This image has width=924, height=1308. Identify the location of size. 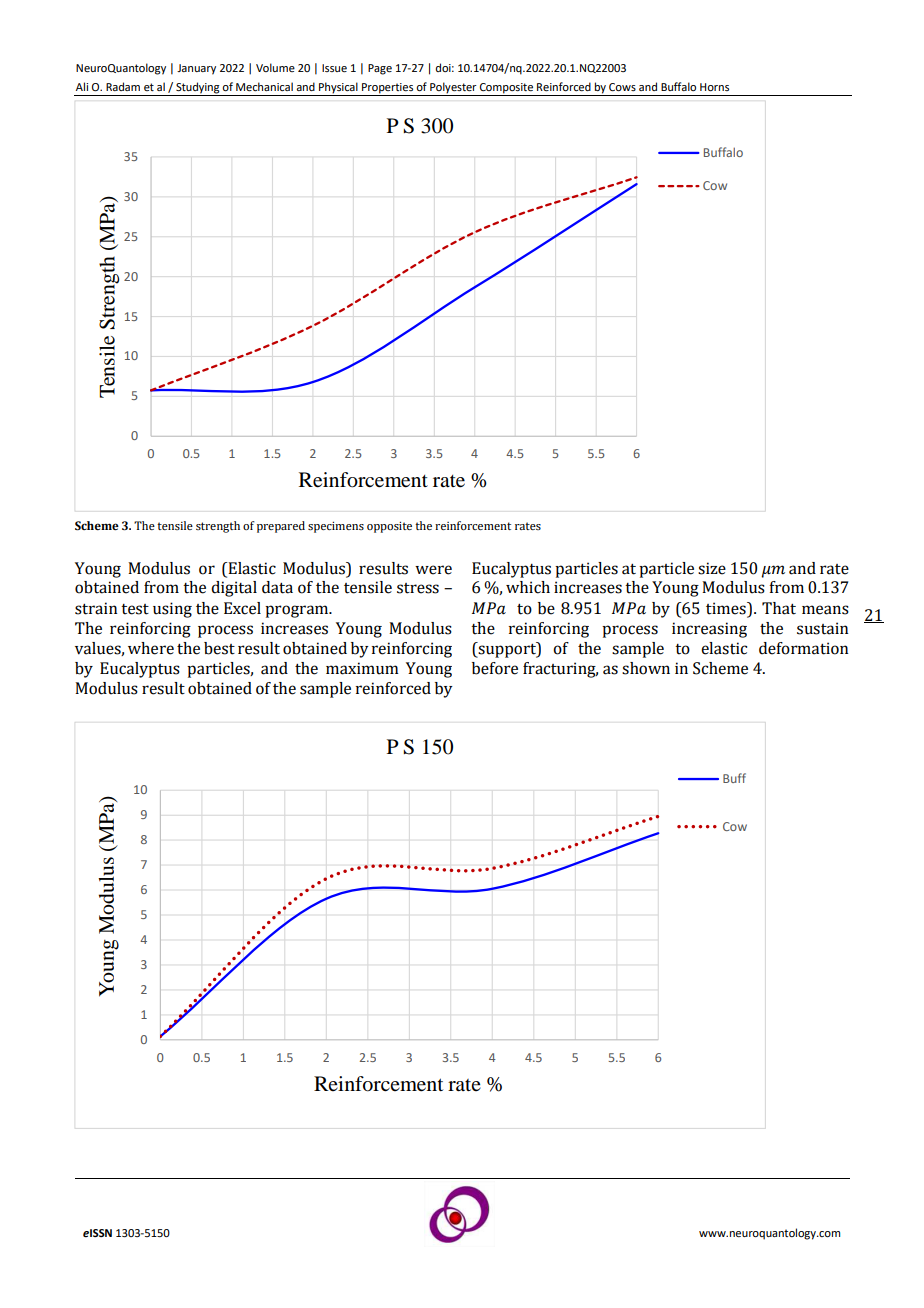
(712, 568).
